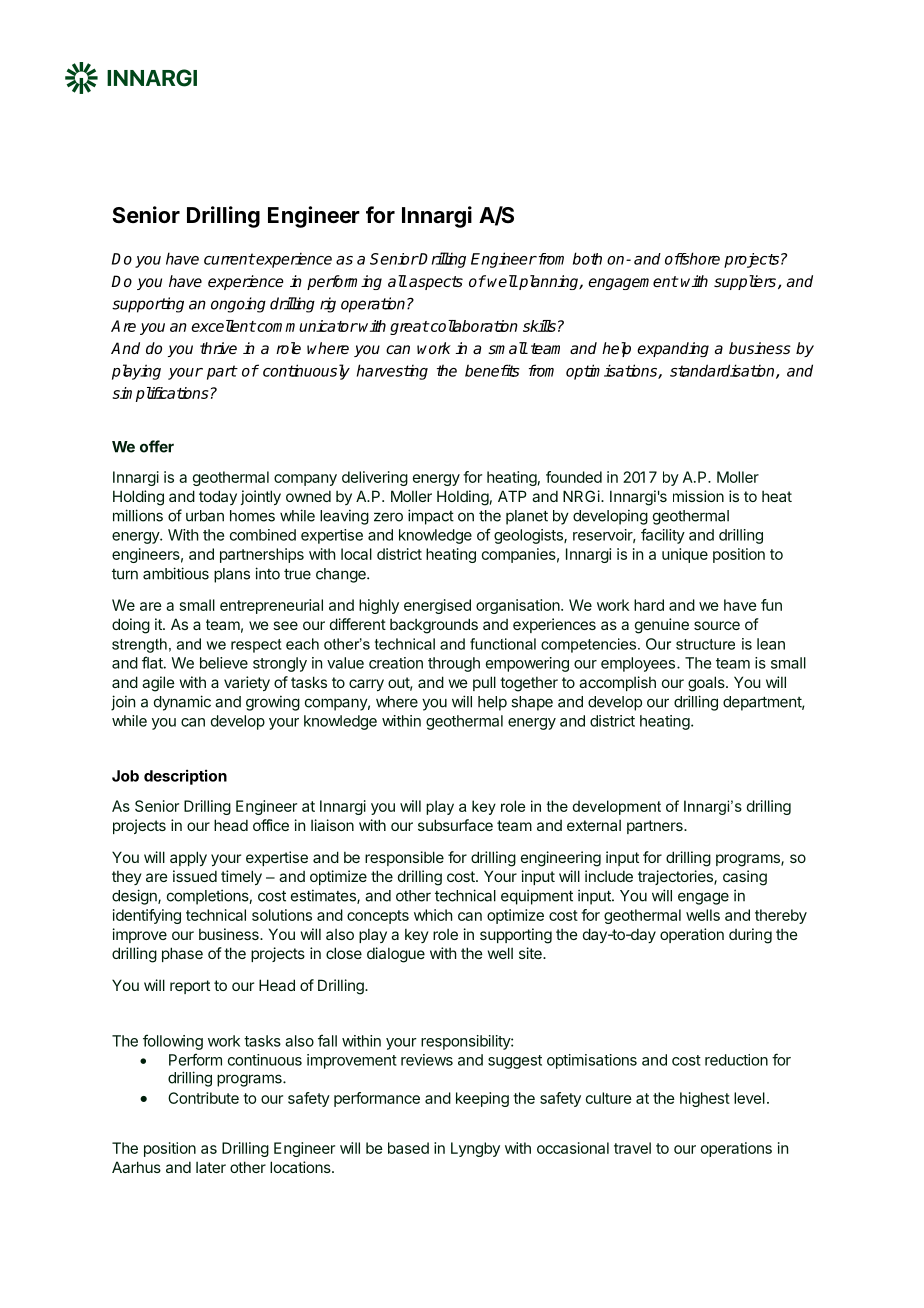 This screenshot has height=1308, width=924. I want to click on aspects, so click(436, 283).
